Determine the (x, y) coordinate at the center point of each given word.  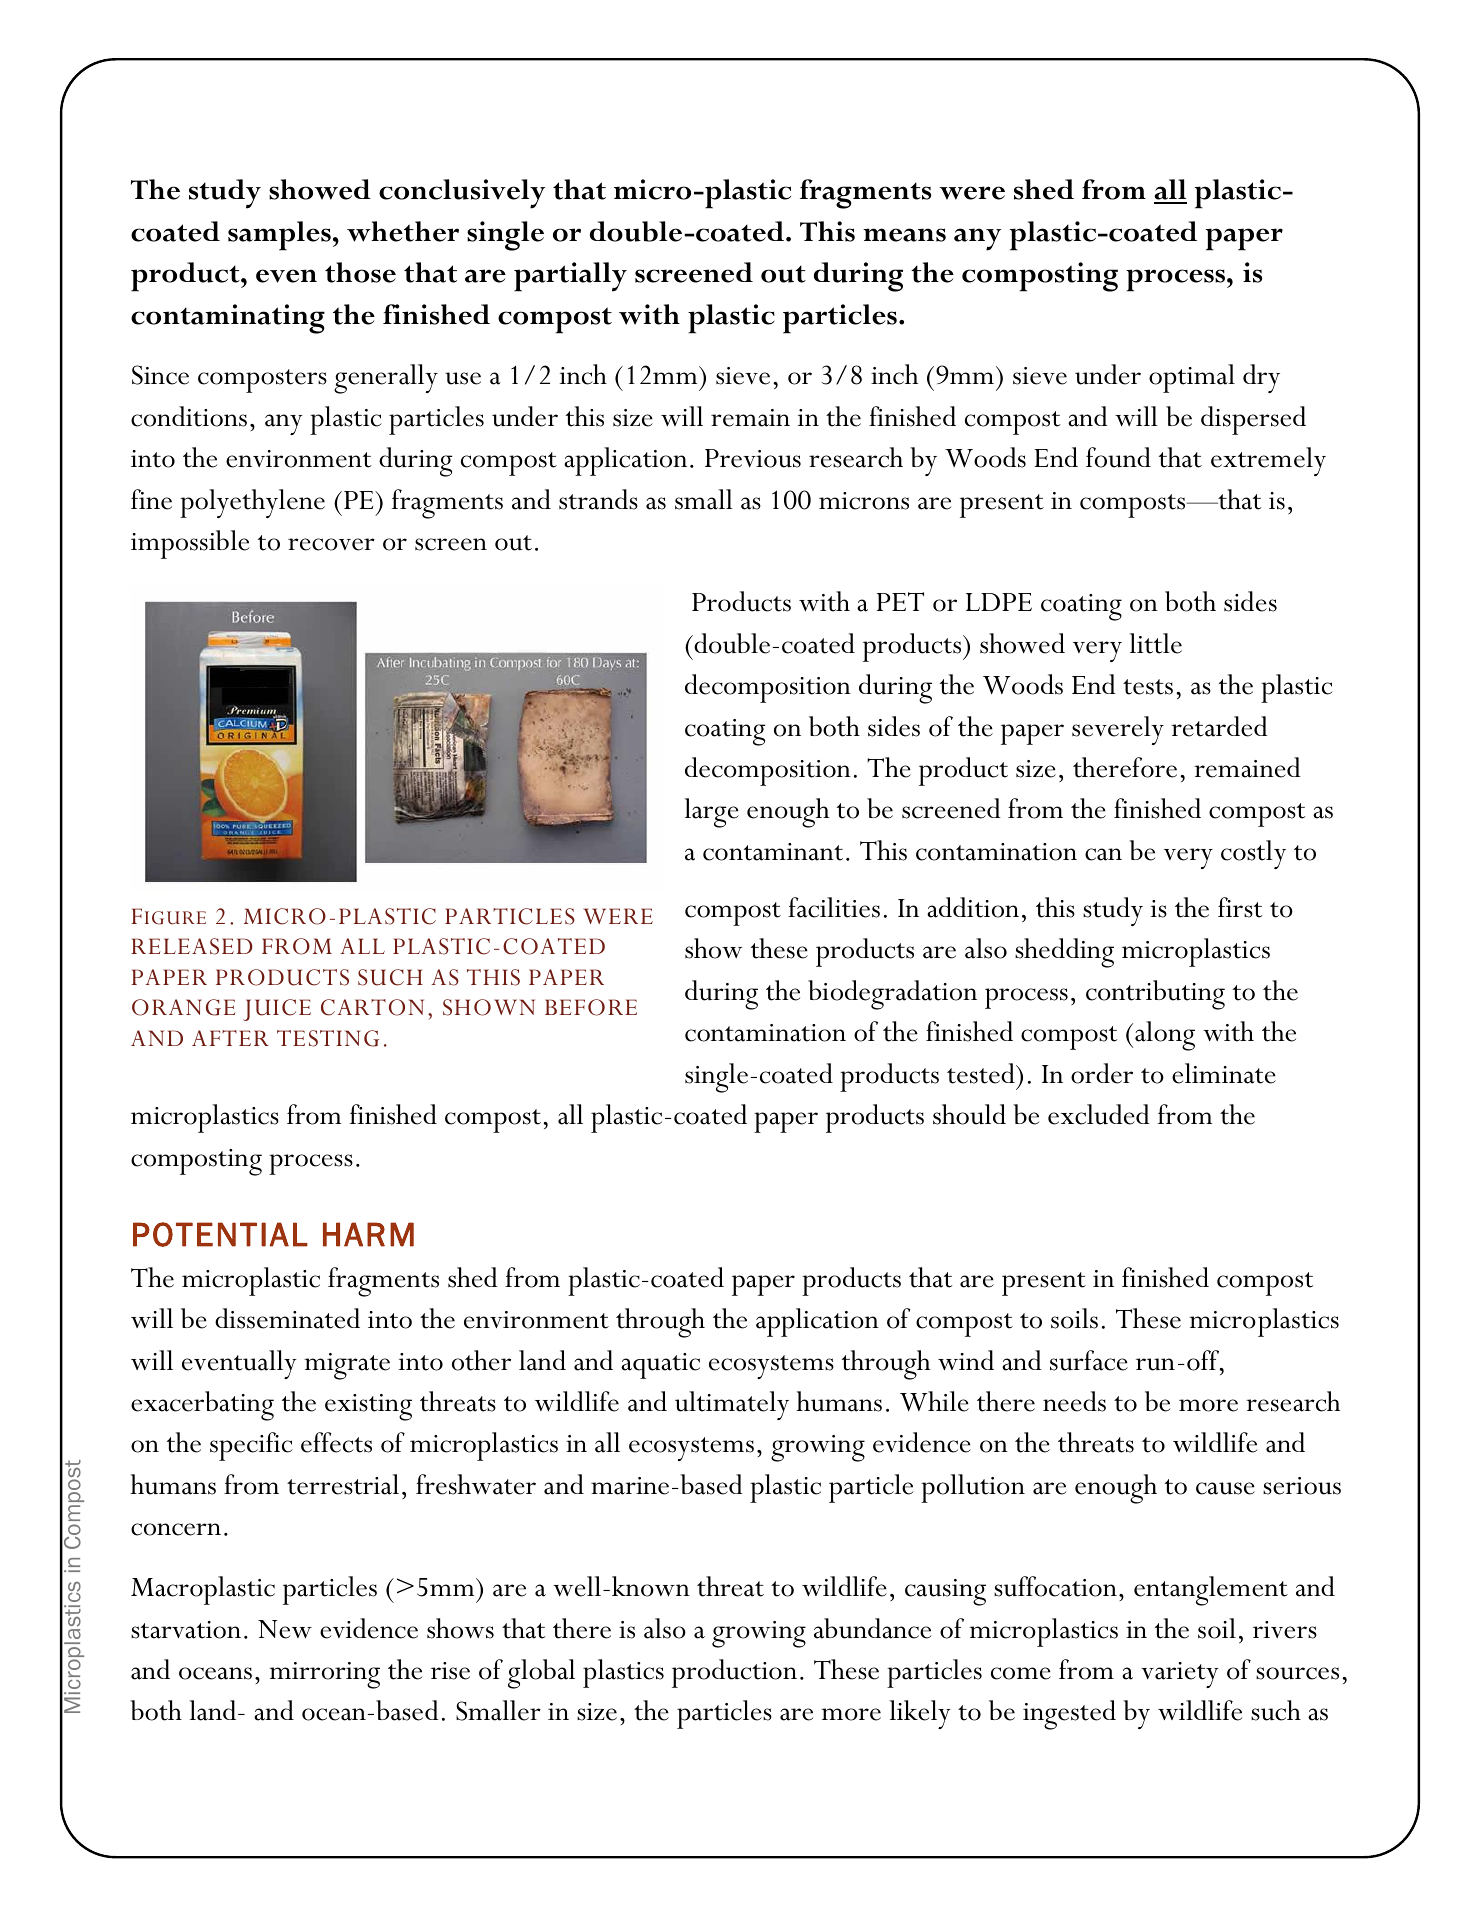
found (1118, 457)
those (360, 272)
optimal (1192, 378)
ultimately (732, 1405)
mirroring (324, 1675)
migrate (347, 1366)
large (712, 813)
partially (570, 277)
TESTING (328, 1038)
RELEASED (192, 946)
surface (1089, 1360)
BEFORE (591, 1007)
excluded (1099, 1114)
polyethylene (252, 503)
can (1103, 854)
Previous (753, 458)
